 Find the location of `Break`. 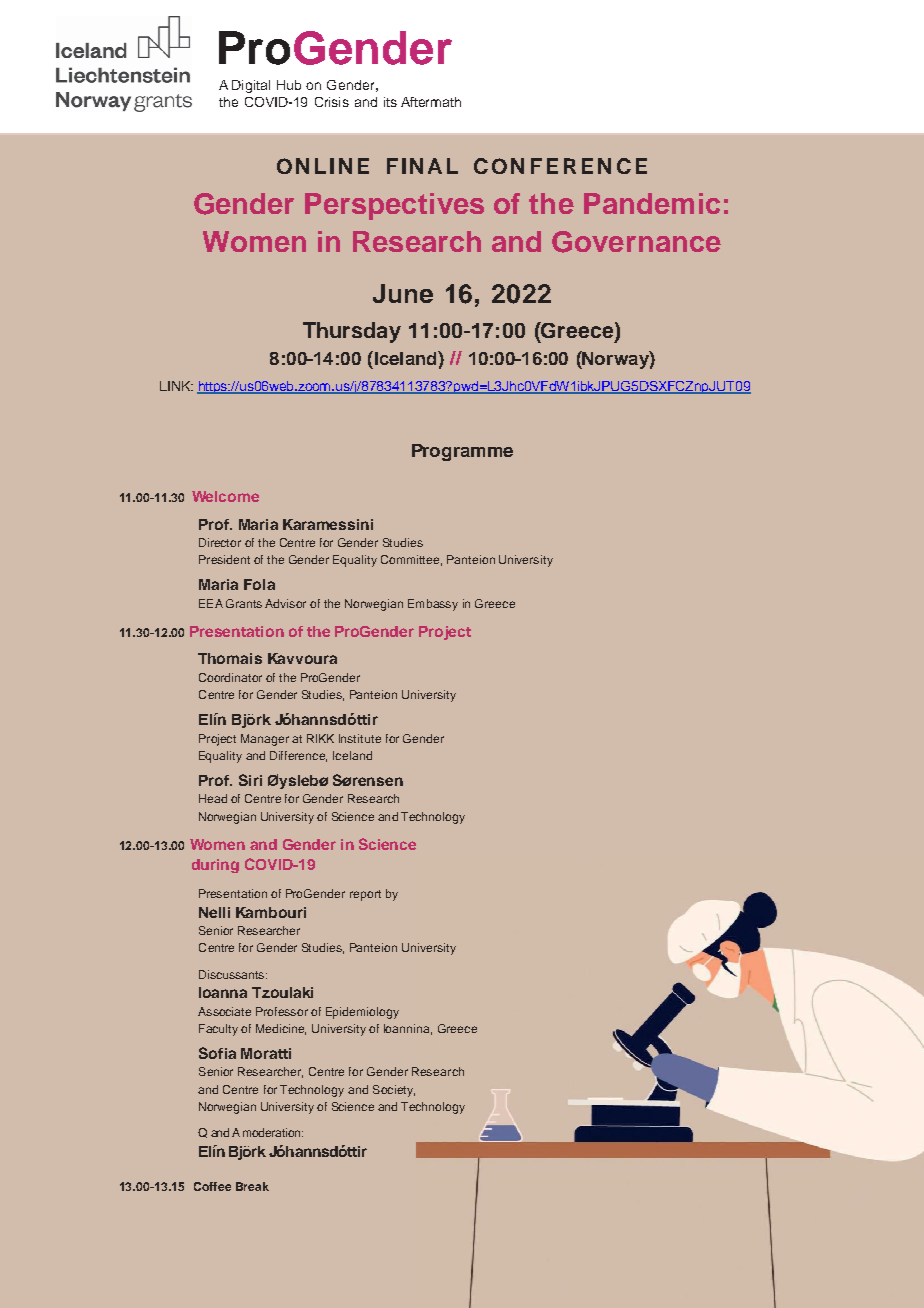

Break is located at coordinates (252, 1186).
